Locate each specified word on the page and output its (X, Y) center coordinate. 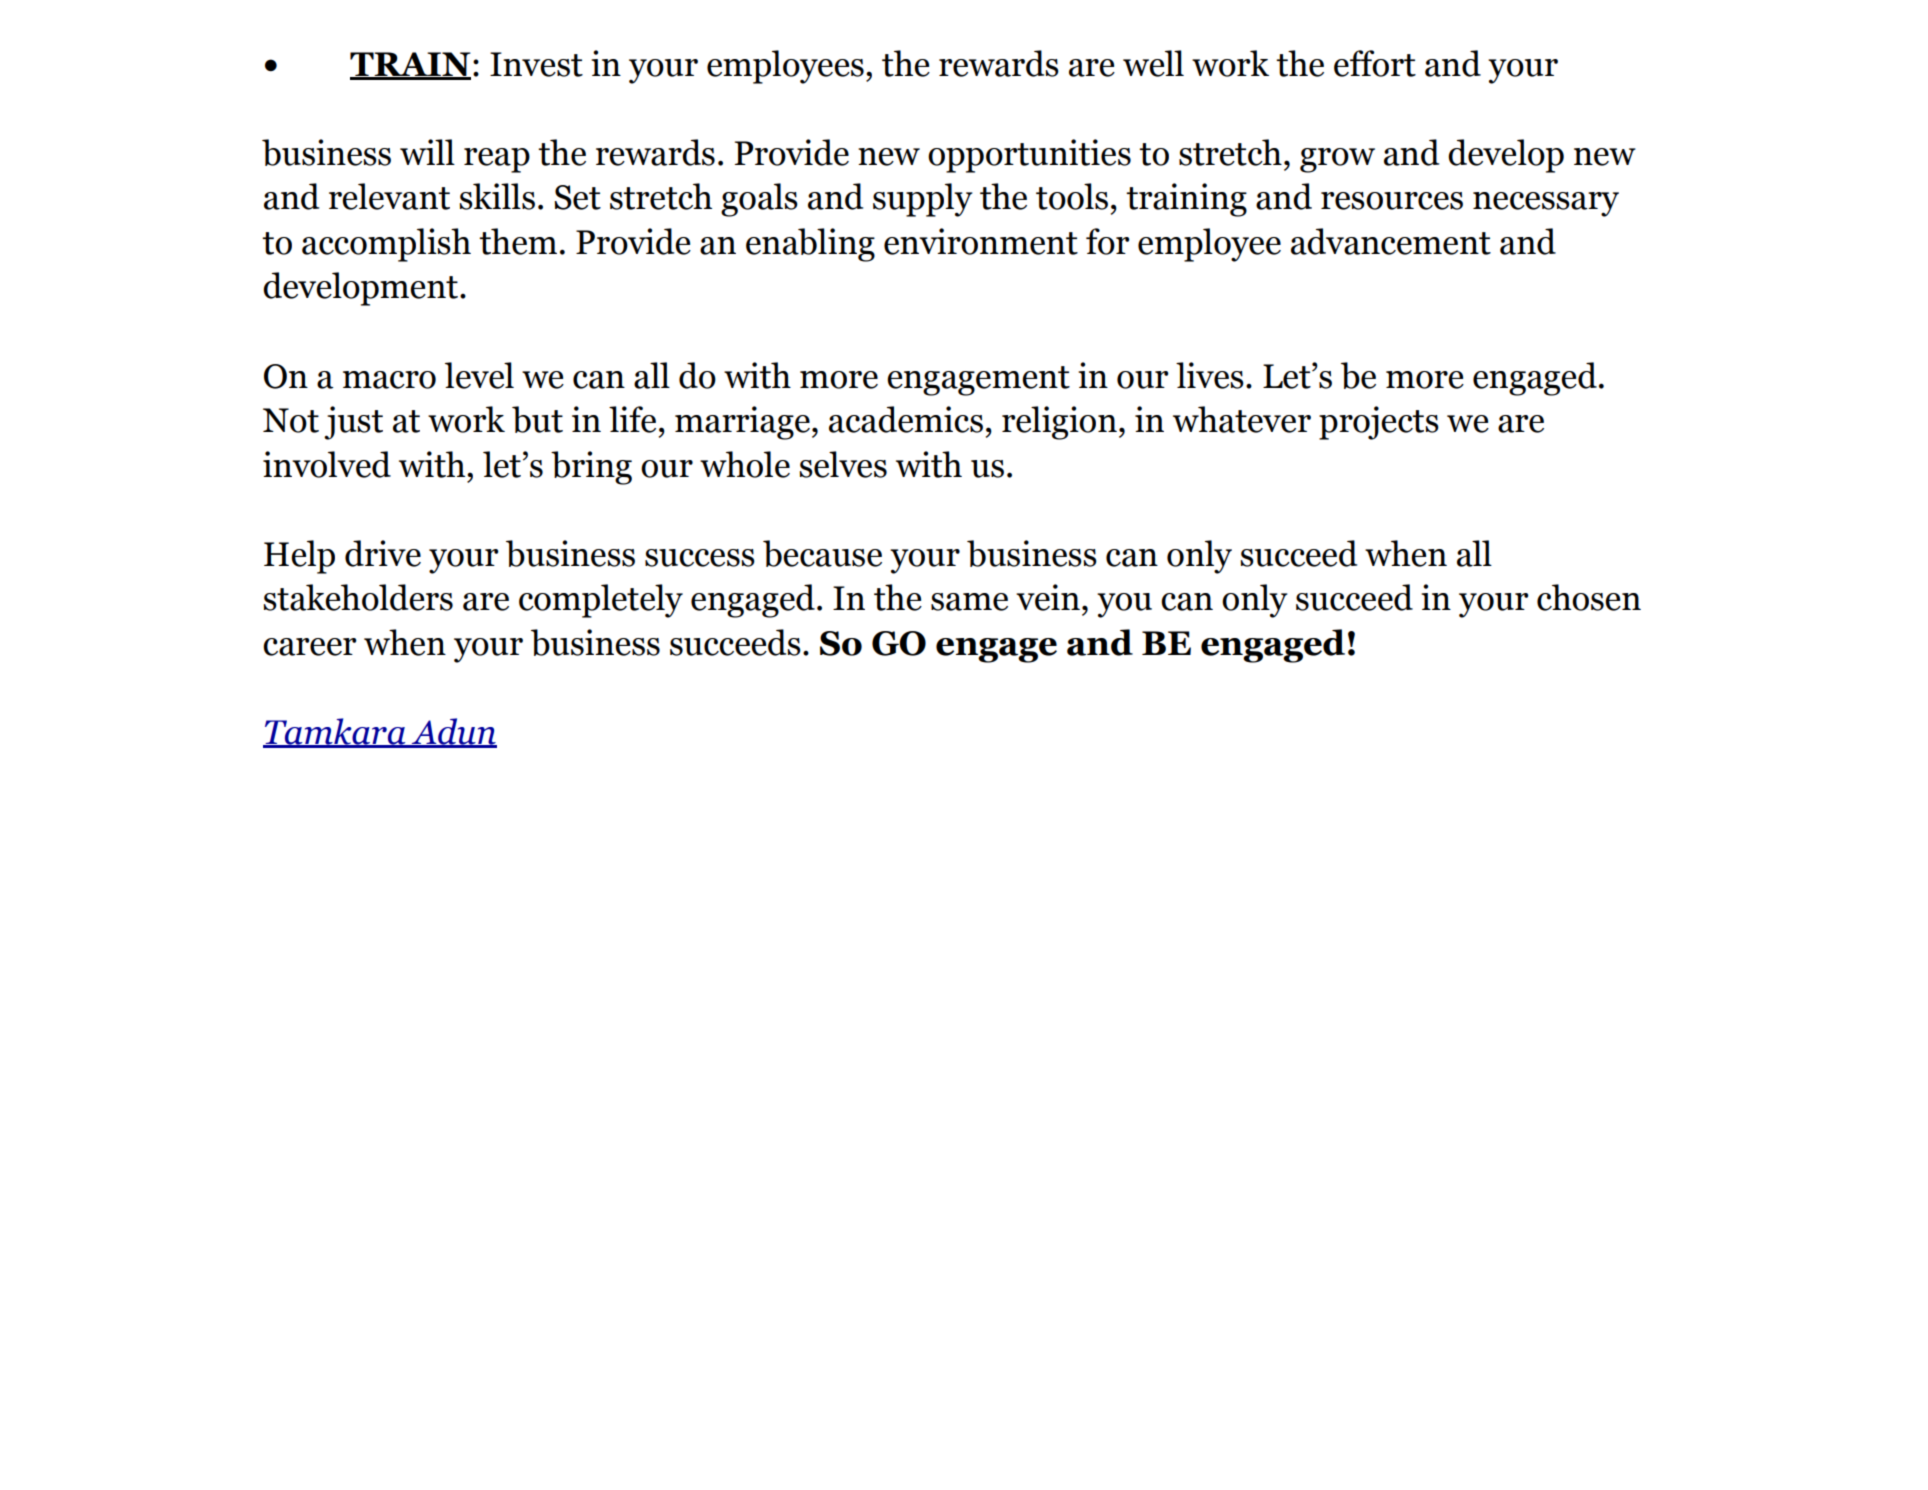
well (1153, 63)
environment (981, 241)
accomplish (386, 245)
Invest (536, 64)
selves (843, 464)
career (310, 647)
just (353, 423)
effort (1375, 63)
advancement (1391, 241)
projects (1379, 423)
